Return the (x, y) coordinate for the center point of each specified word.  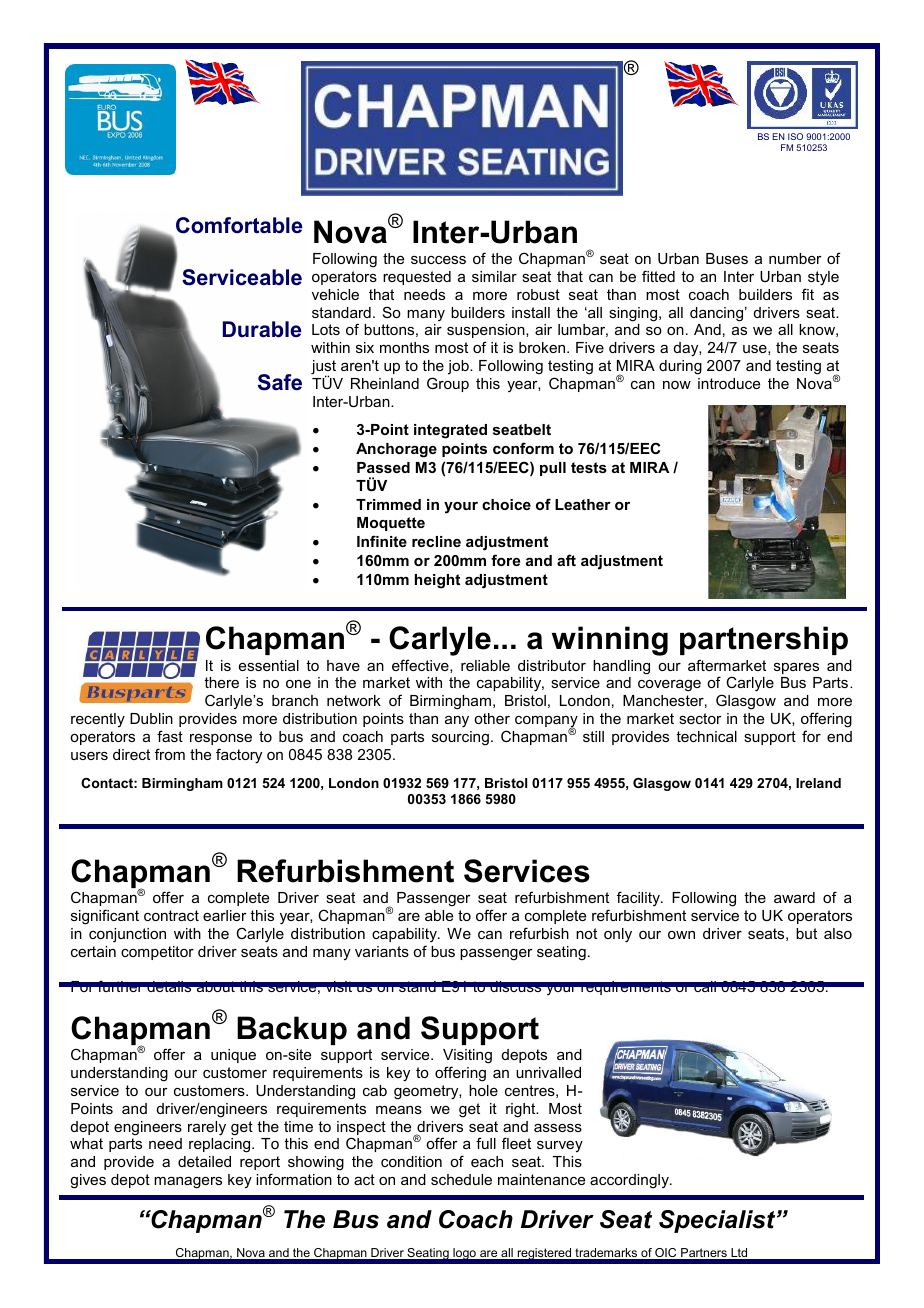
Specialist (718, 1221)
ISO (795, 136)
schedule (461, 1179)
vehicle (335, 294)
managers (188, 1183)
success (438, 260)
